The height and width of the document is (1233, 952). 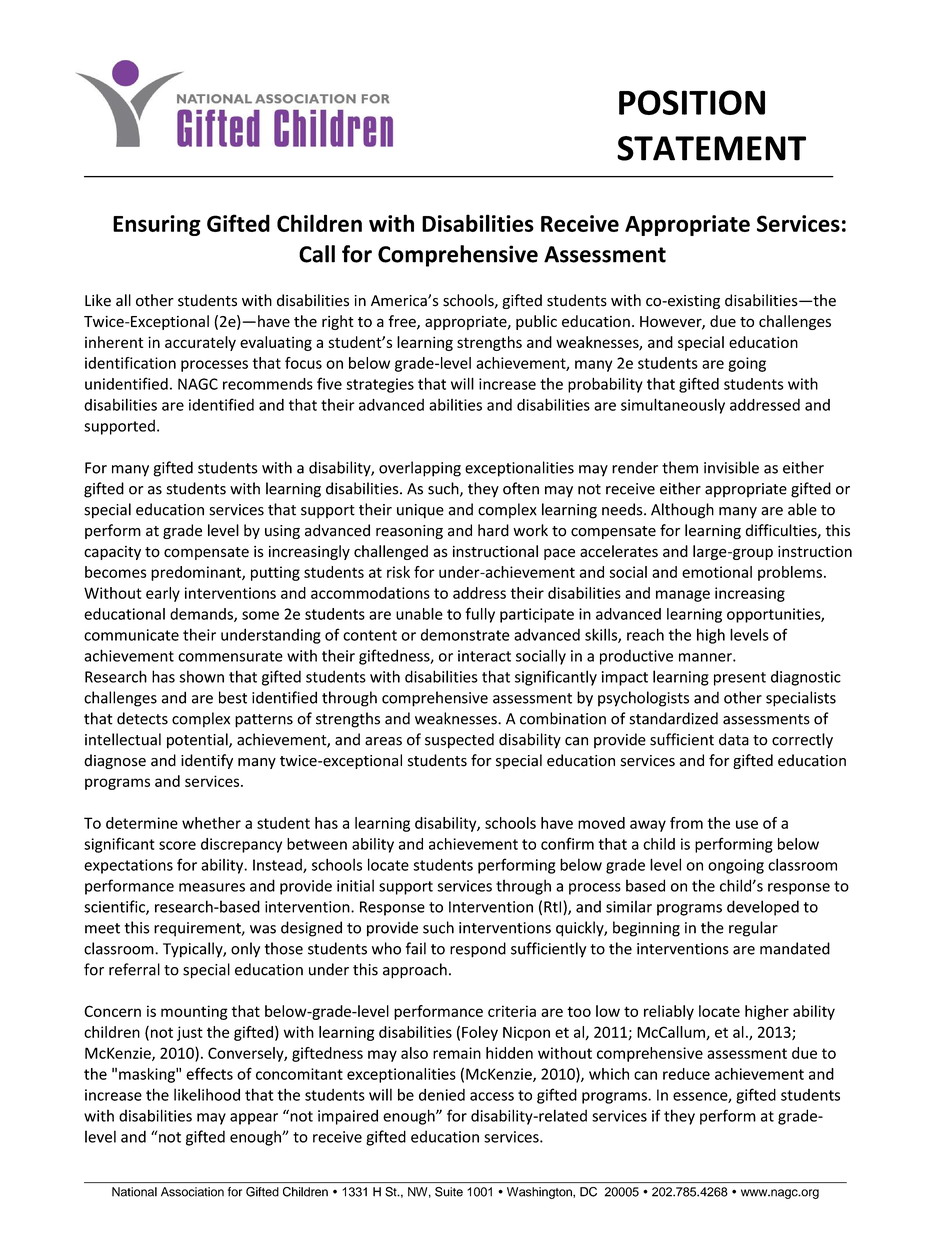 I want to click on suspected, so click(x=459, y=741).
